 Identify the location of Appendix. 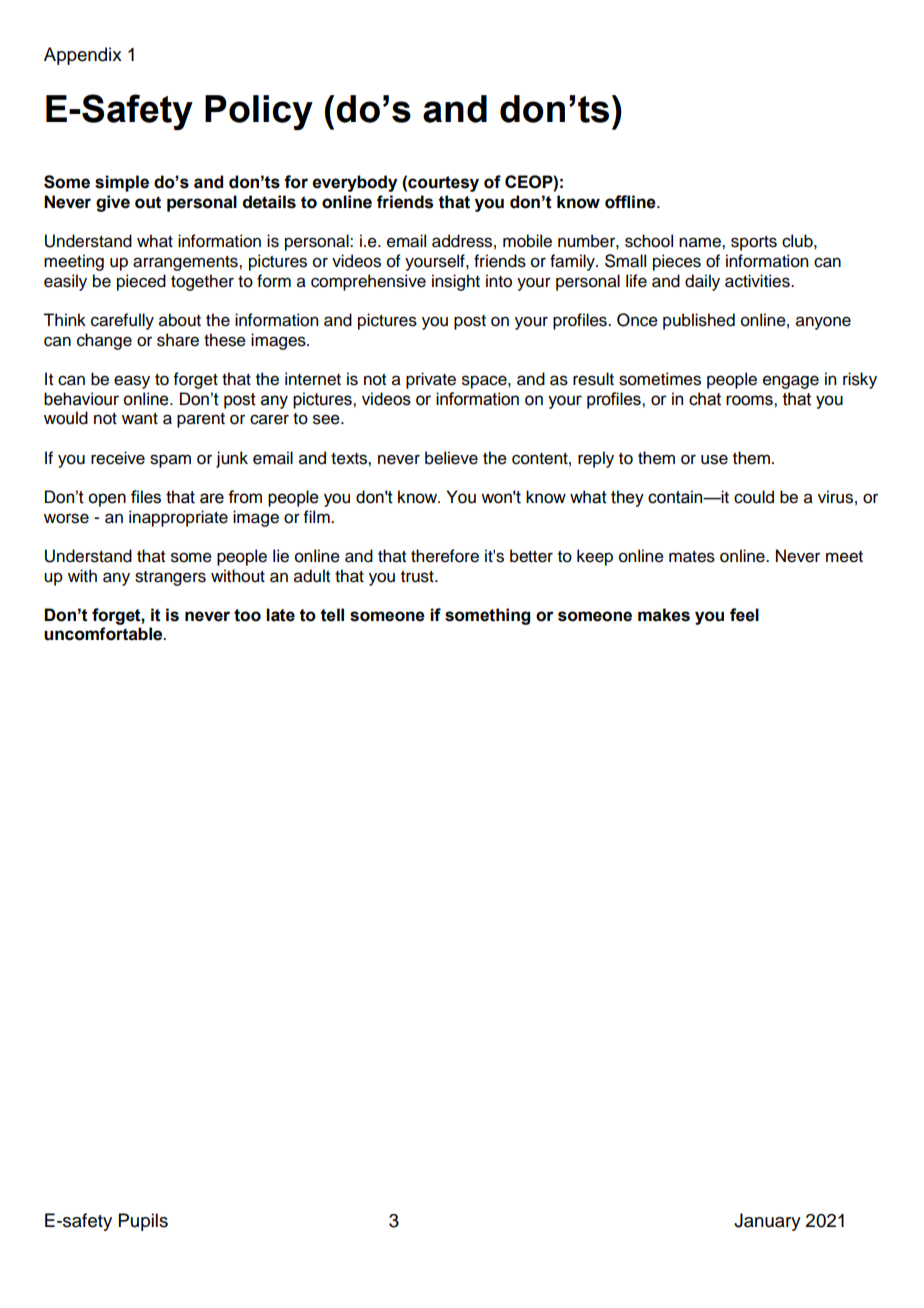
(83, 56).
